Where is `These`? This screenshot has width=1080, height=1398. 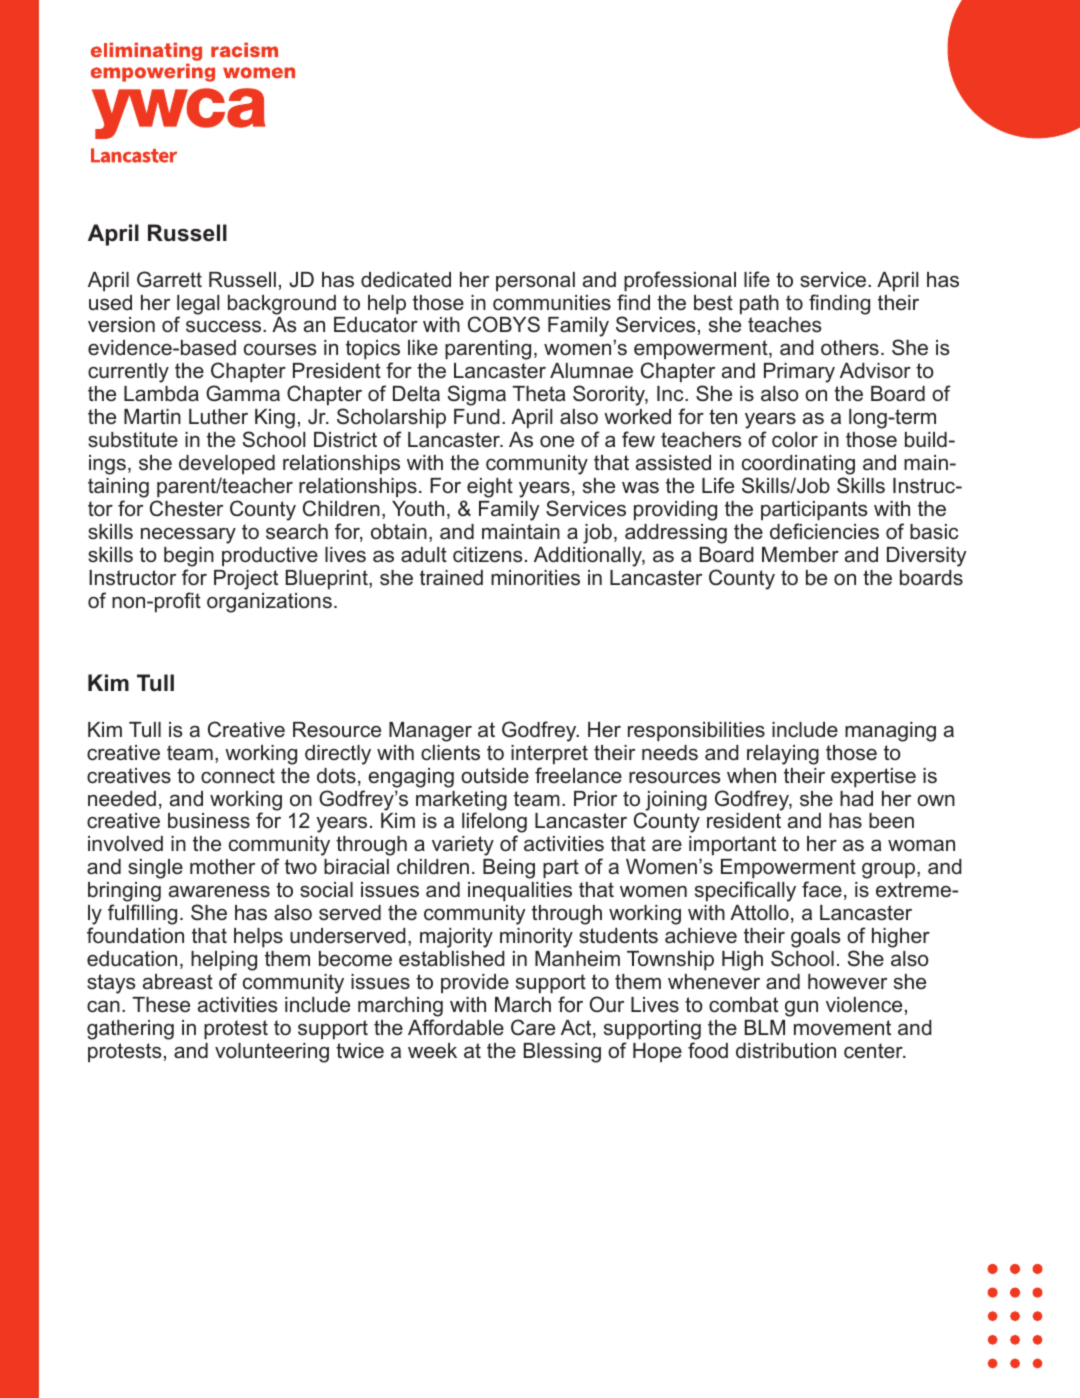
These is located at coordinates (161, 1004).
